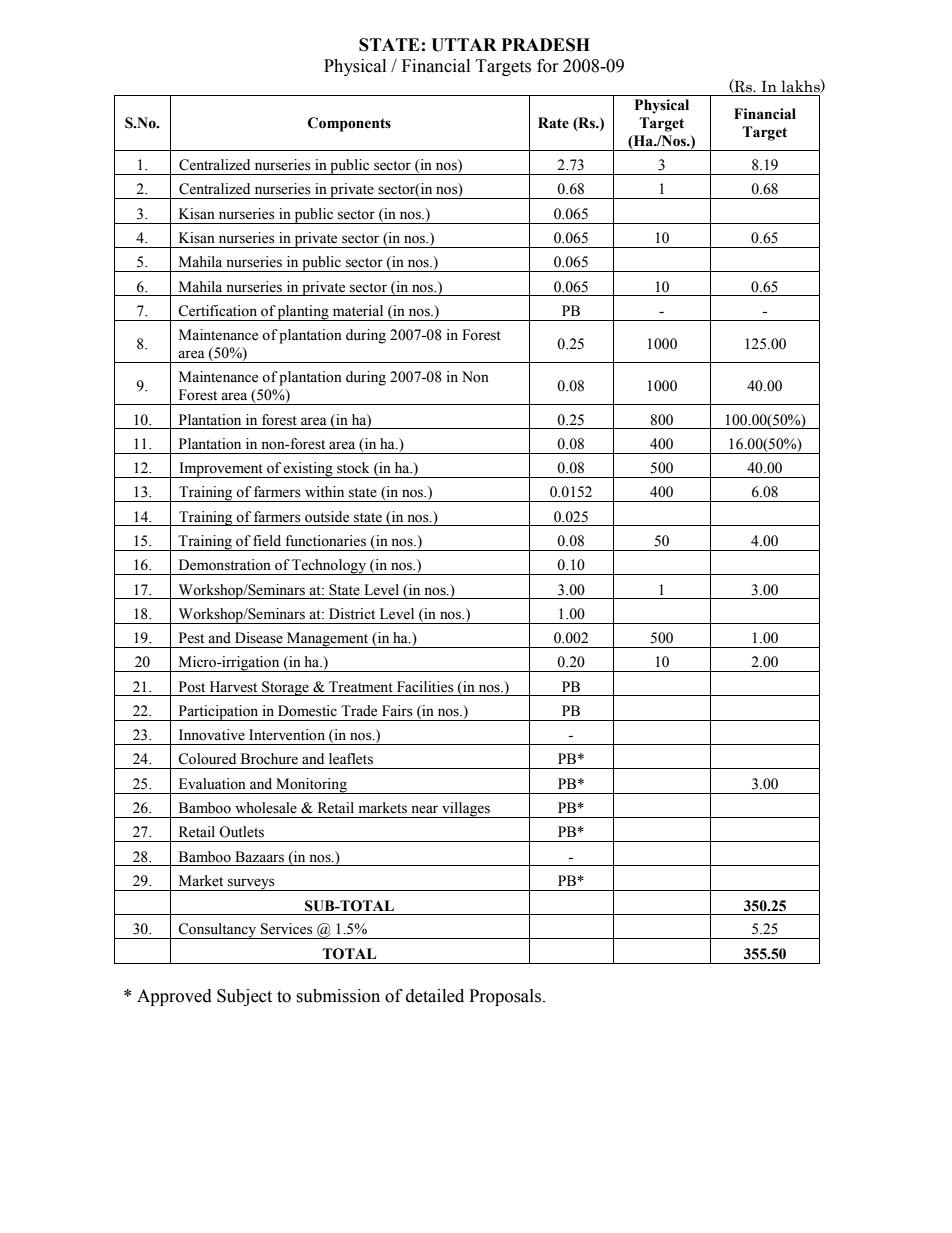 Image resolution: width=952 pixels, height=1233 pixels. I want to click on outside, so click(327, 517).
